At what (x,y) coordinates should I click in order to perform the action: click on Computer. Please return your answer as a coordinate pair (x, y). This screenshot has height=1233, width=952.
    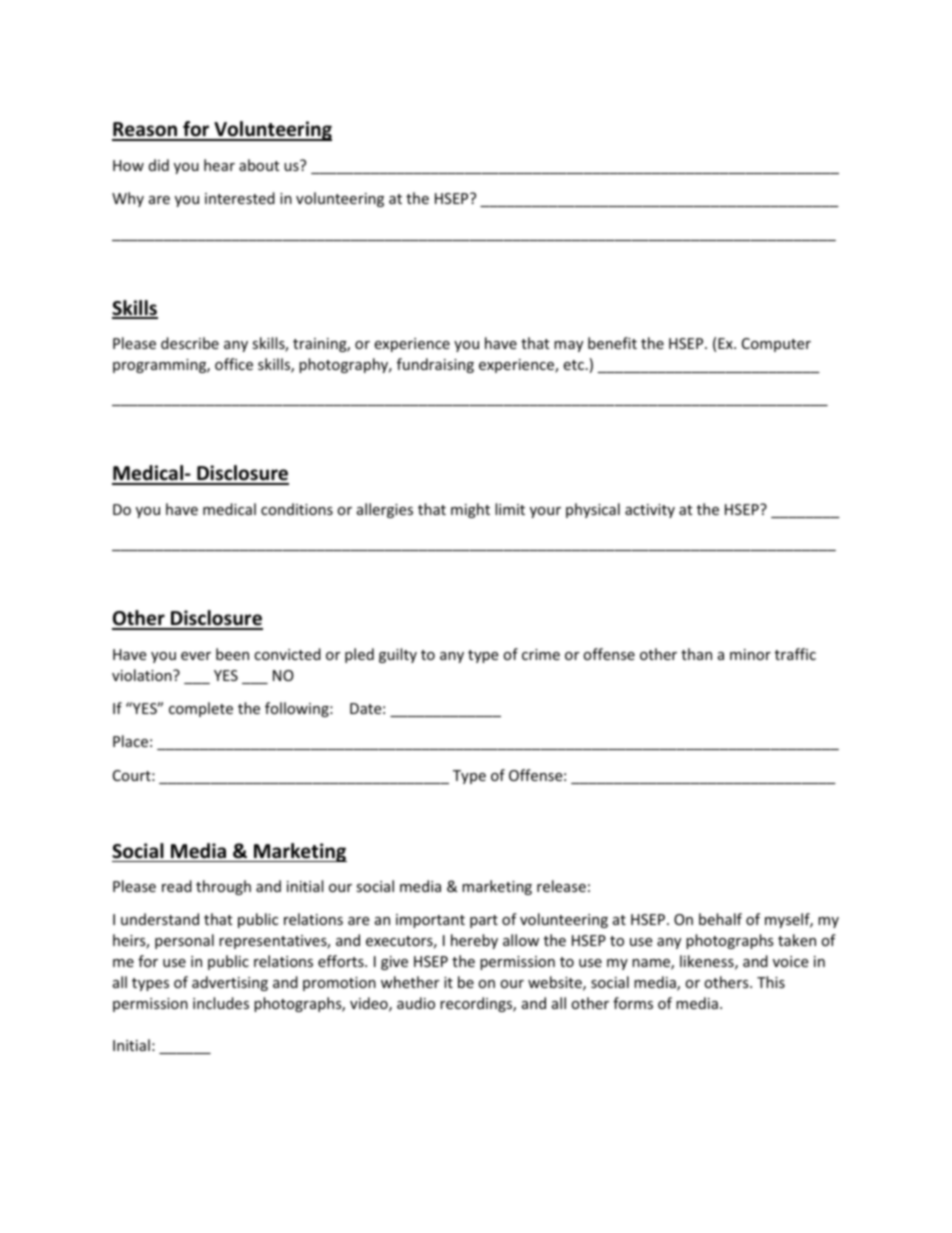
    Looking at the image, I should click on (776, 345).
